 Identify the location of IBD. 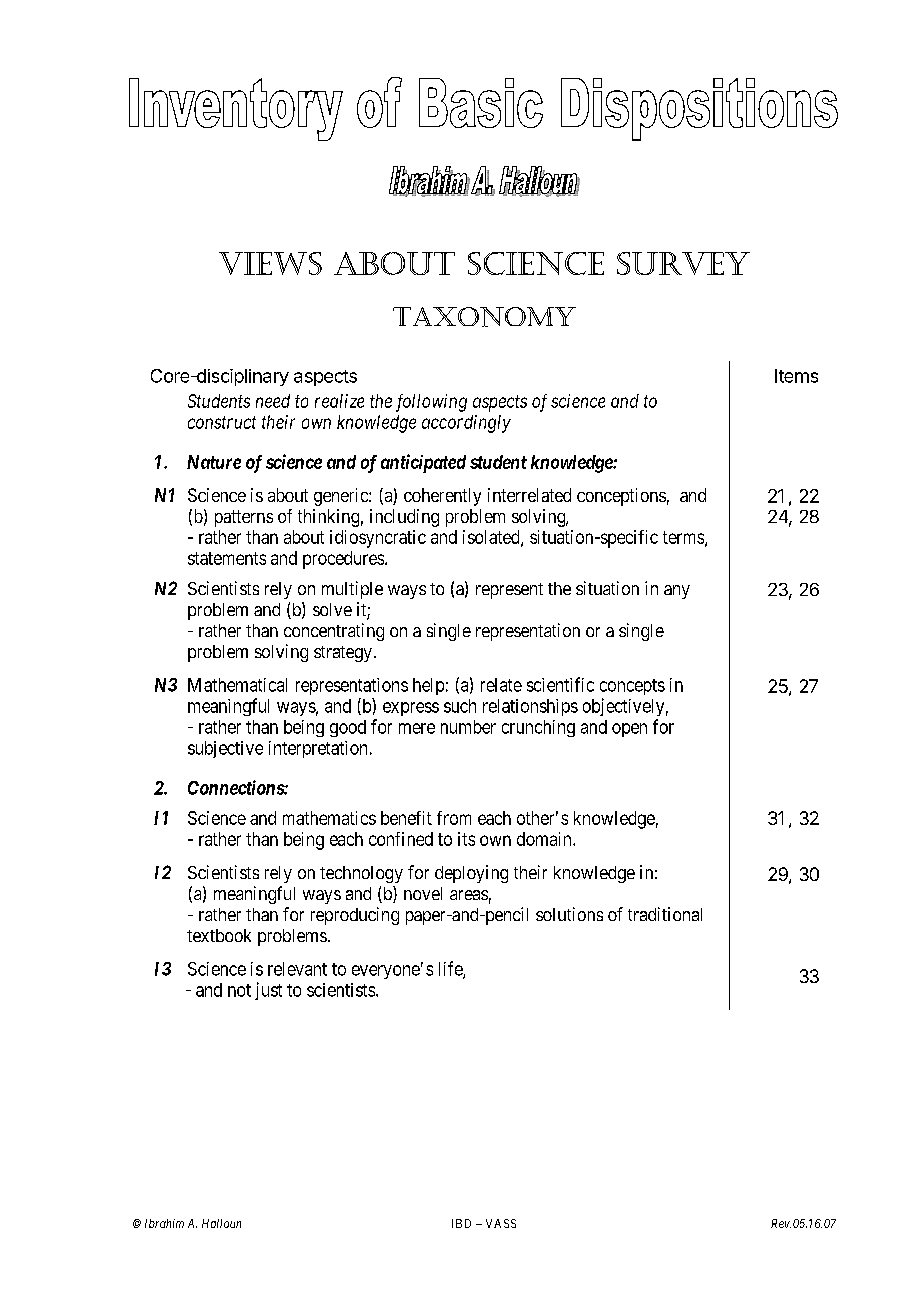
(461, 1223).
